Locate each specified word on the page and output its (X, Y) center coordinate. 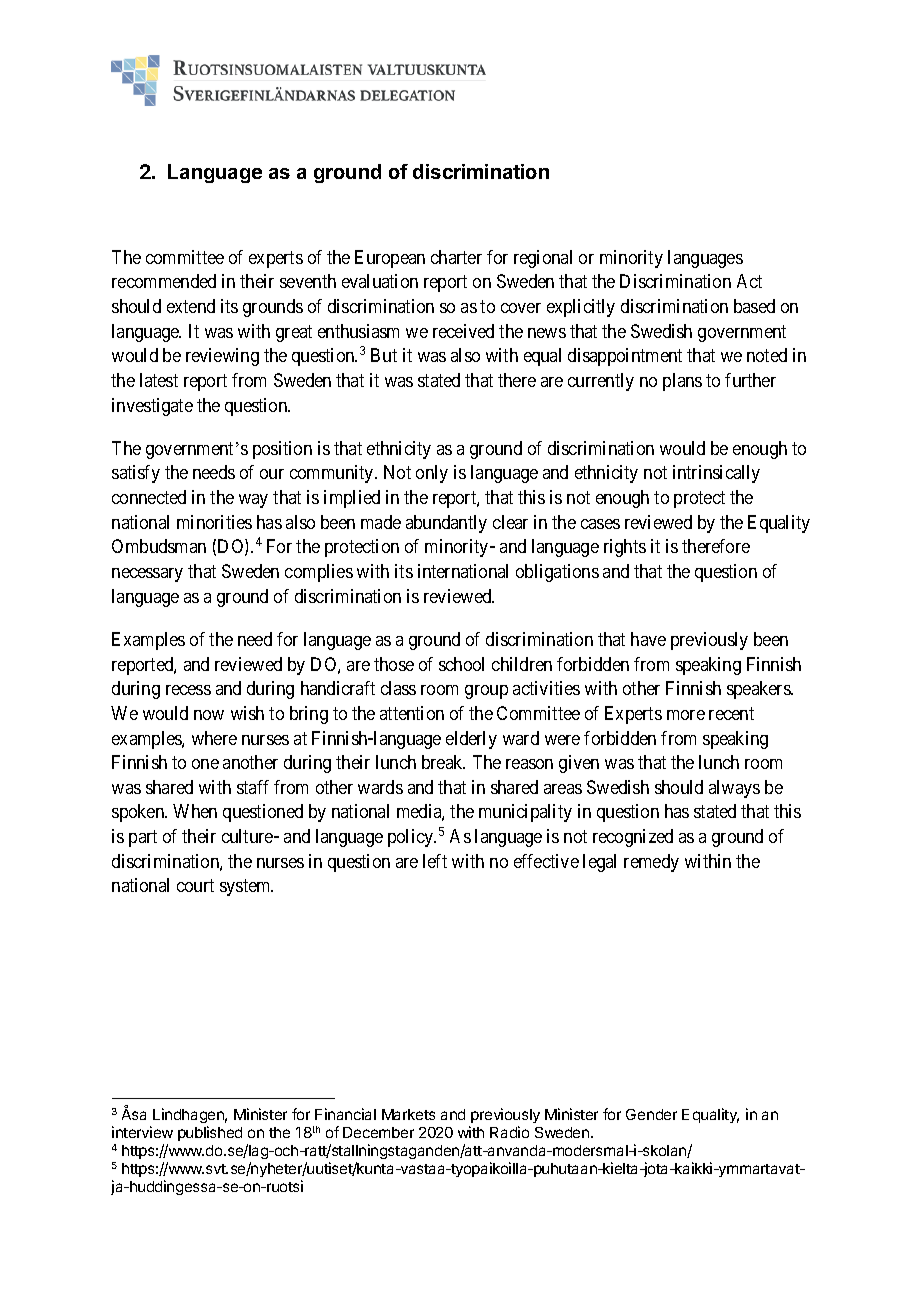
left (435, 861)
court (195, 886)
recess (188, 690)
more (686, 715)
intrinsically (716, 474)
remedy (651, 863)
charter (456, 257)
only (432, 474)
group (486, 692)
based (754, 306)
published (210, 1133)
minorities (214, 522)
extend (191, 306)
